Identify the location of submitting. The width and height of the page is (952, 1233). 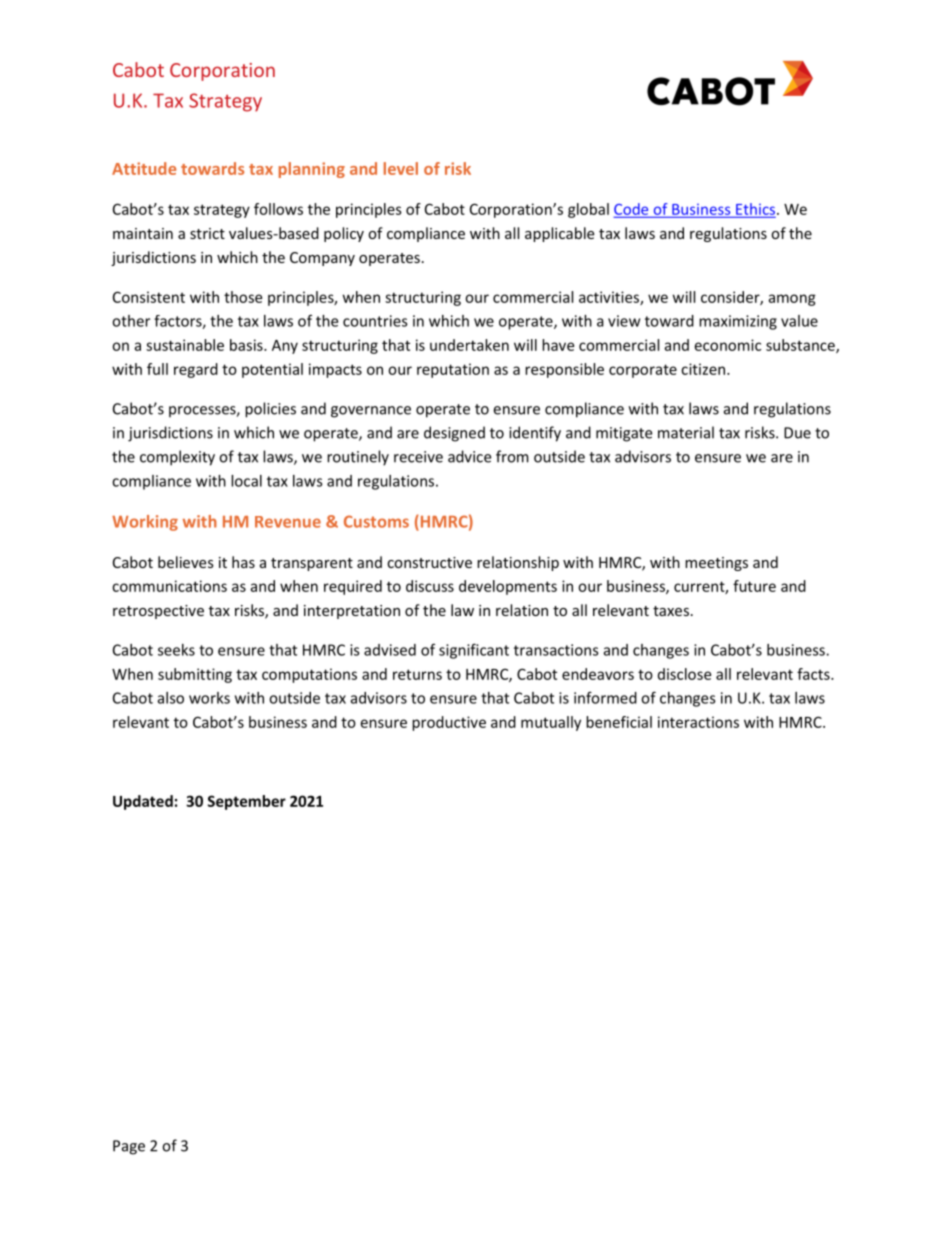
(195, 675).
